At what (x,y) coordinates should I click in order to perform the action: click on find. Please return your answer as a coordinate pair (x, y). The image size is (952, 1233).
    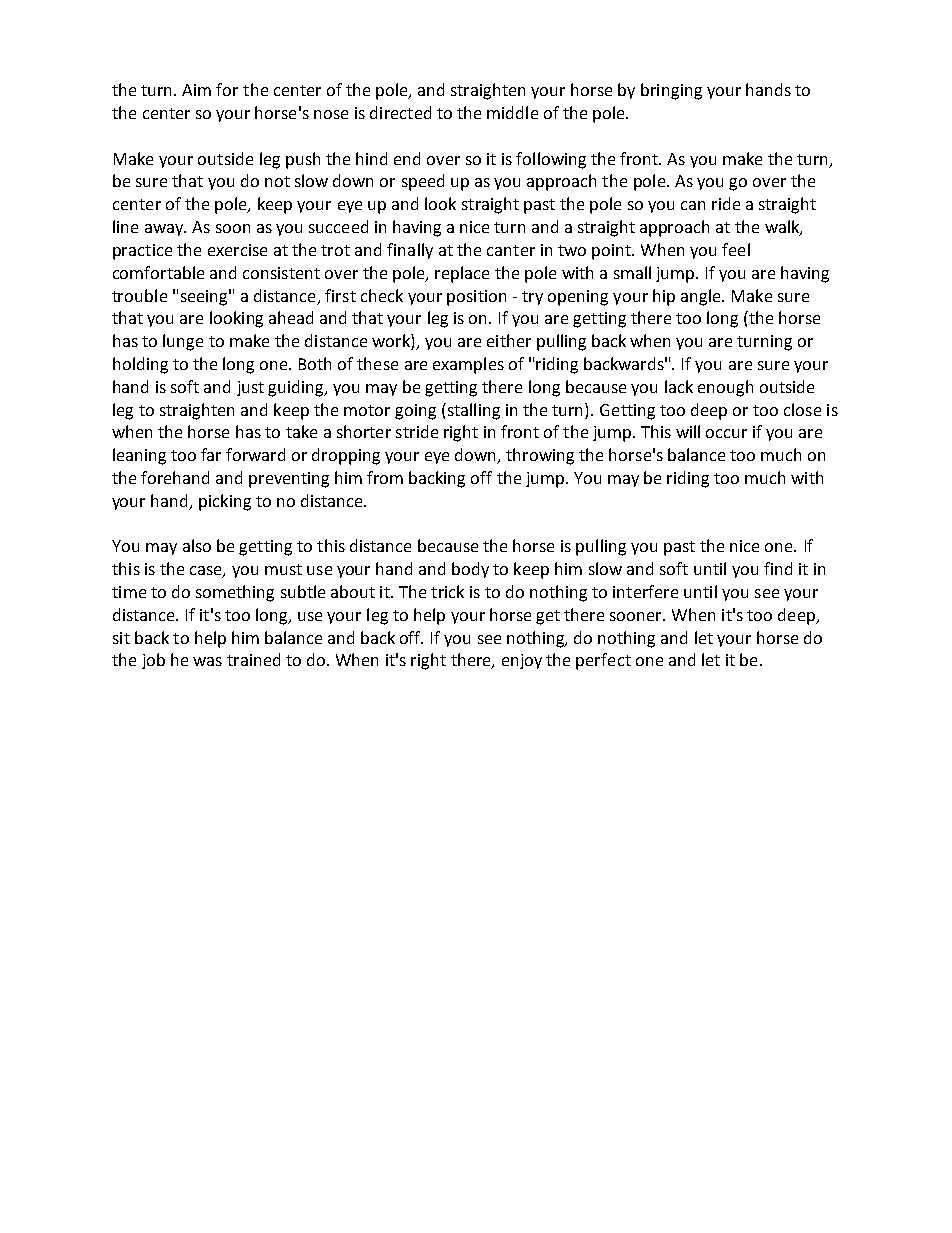
    Looking at the image, I should click on (778, 568).
